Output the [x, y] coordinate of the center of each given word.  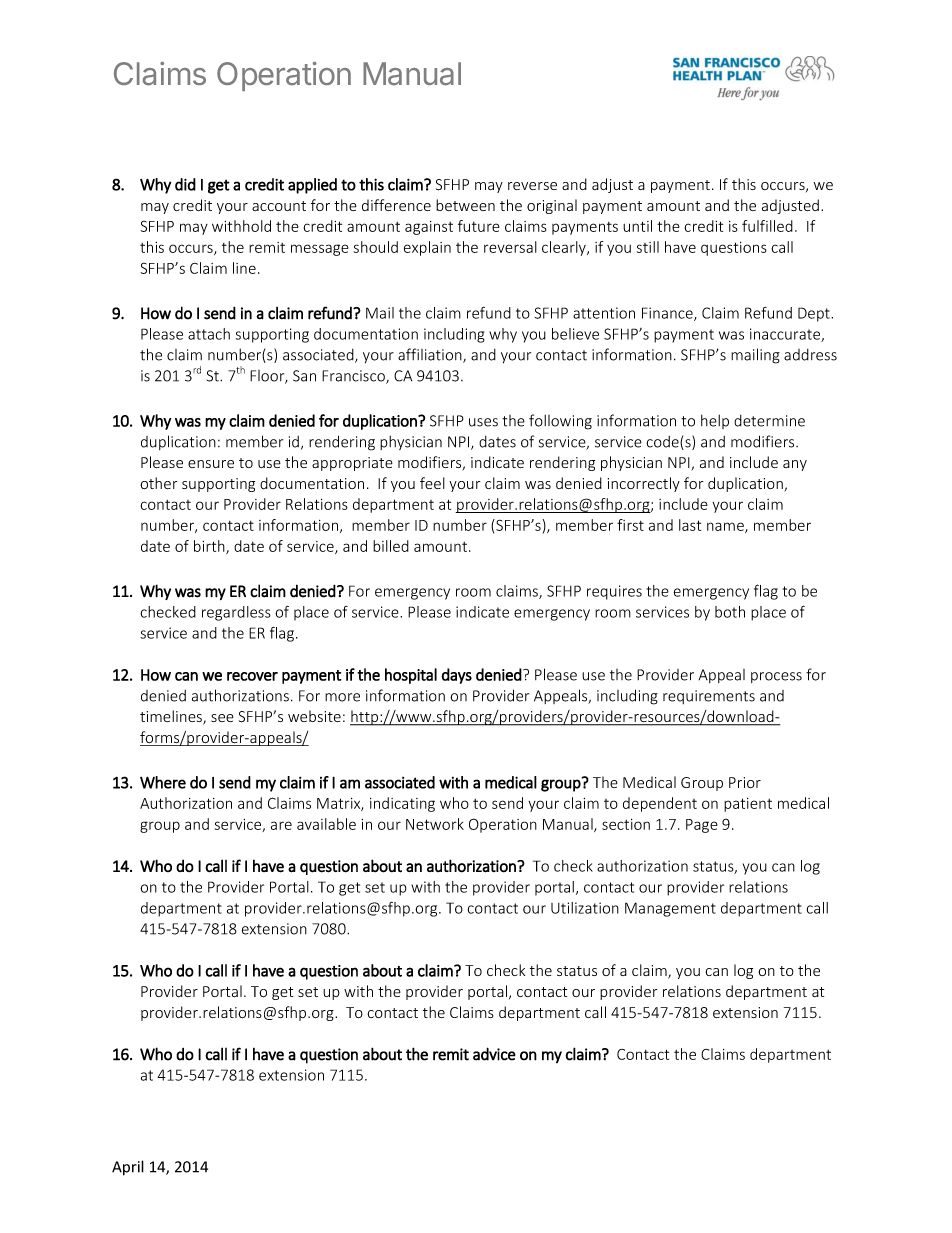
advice [494, 1054]
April [128, 1168]
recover [252, 676]
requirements [709, 697]
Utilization [585, 908]
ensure [211, 464]
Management [670, 909]
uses [483, 422]
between [465, 205]
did [185, 184]
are [281, 825]
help [715, 421]
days [456, 676]
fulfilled [767, 226]
